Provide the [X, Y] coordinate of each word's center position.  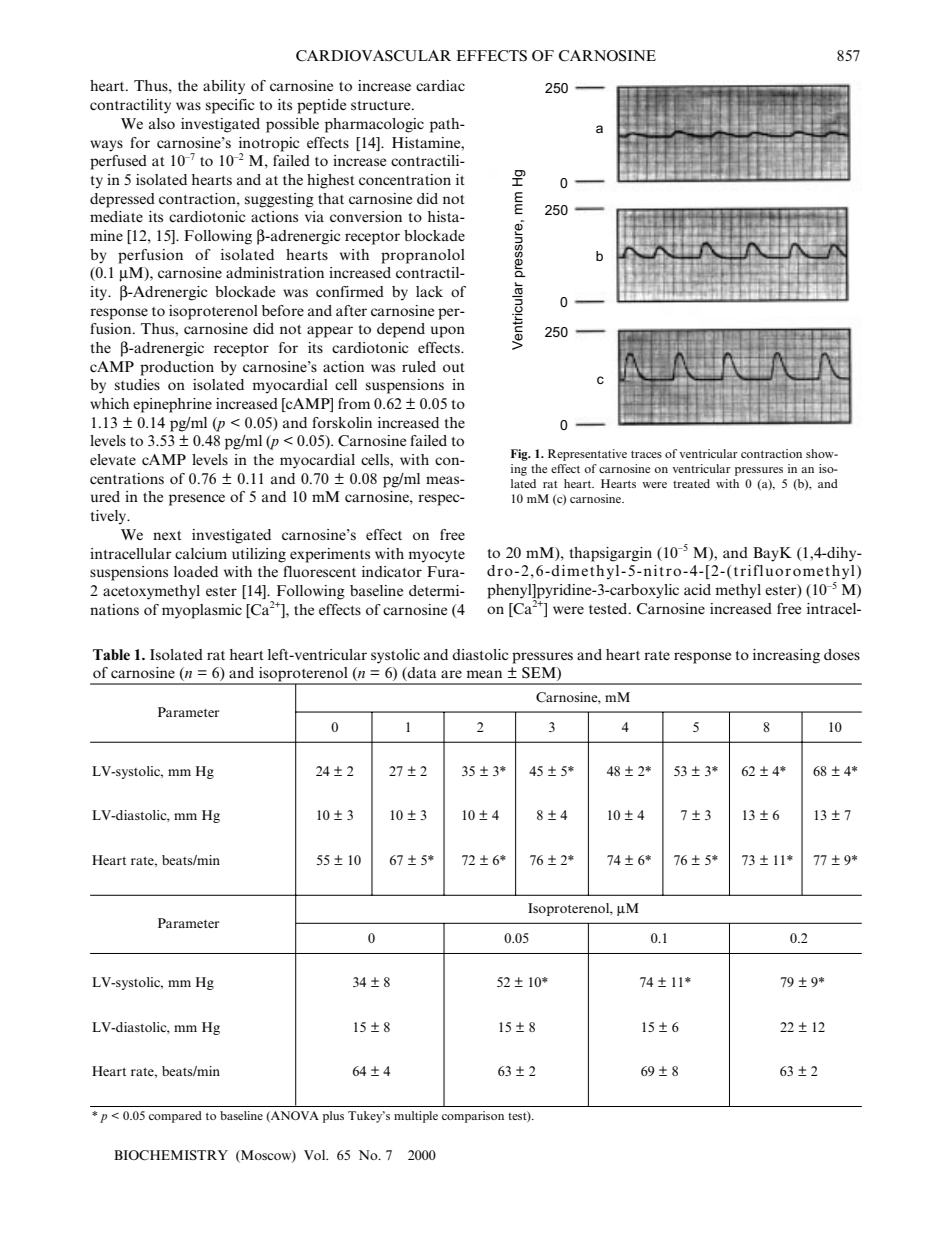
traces [646, 454]
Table [111, 654]
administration [275, 273]
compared [175, 1117]
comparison [473, 1117]
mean [484, 674]
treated [691, 483]
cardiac [440, 85]
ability [224, 87]
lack [429, 291]
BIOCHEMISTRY [171, 1155]
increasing [786, 656]
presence [197, 500]
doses [842, 654]
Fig [520, 455]
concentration [405, 179]
